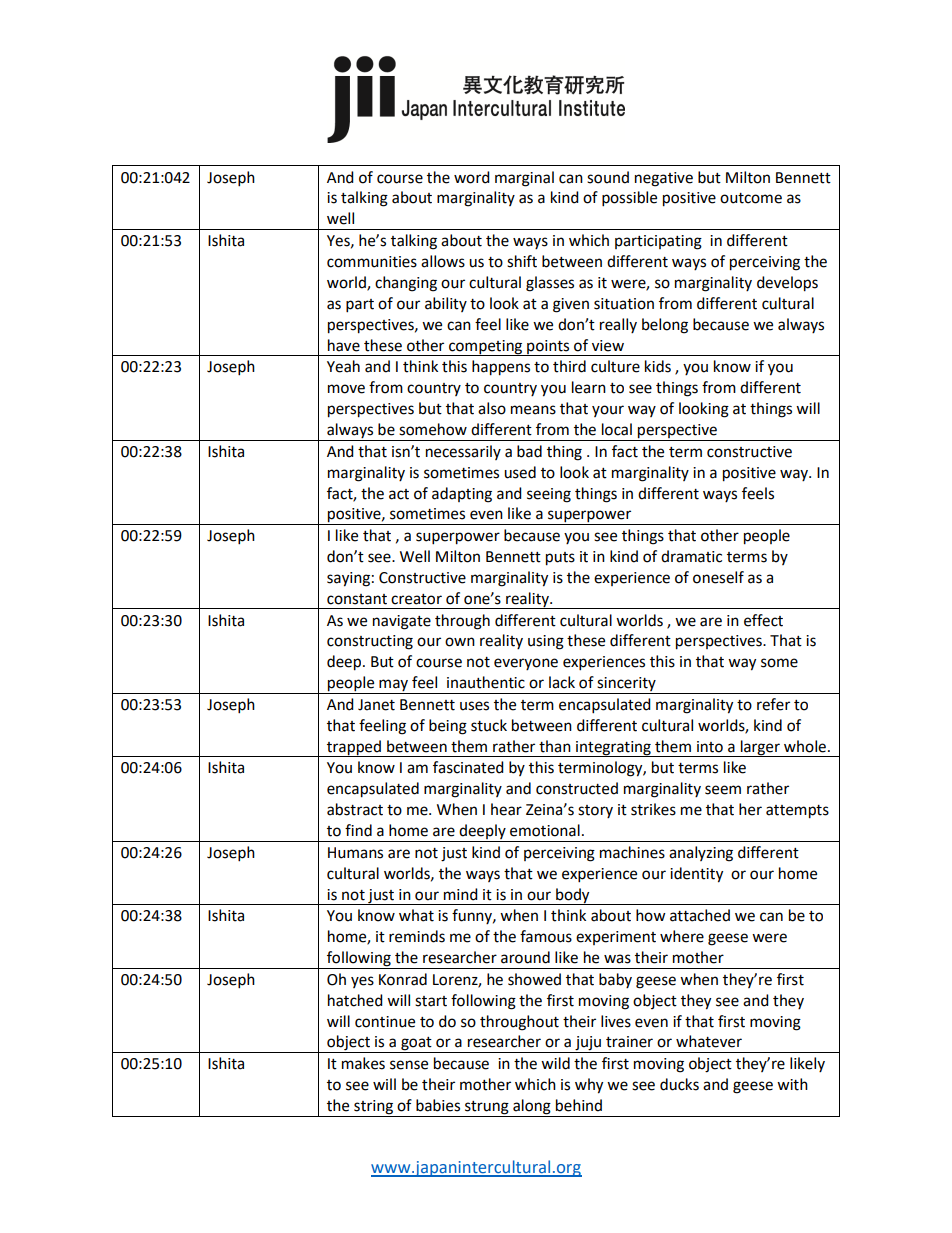 This page has height=1233, width=952. What do you see at coordinates (792, 1084) in the page?
I see `with` at bounding box center [792, 1084].
